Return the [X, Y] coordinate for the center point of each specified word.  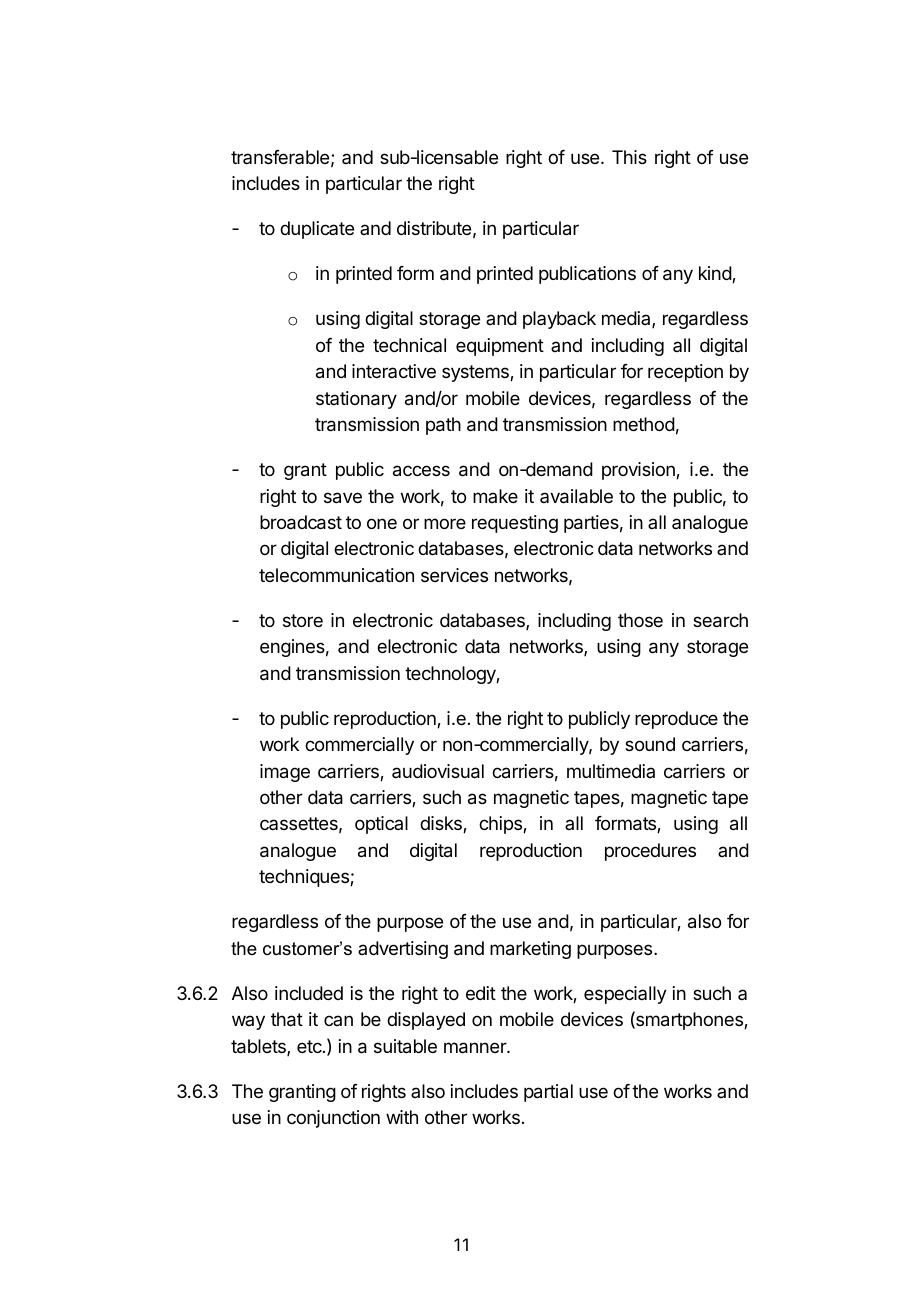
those [640, 620]
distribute [434, 228]
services [454, 575]
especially [625, 995]
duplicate [317, 230]
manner [476, 1048]
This [629, 157]
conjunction [333, 1119]
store [303, 620]
